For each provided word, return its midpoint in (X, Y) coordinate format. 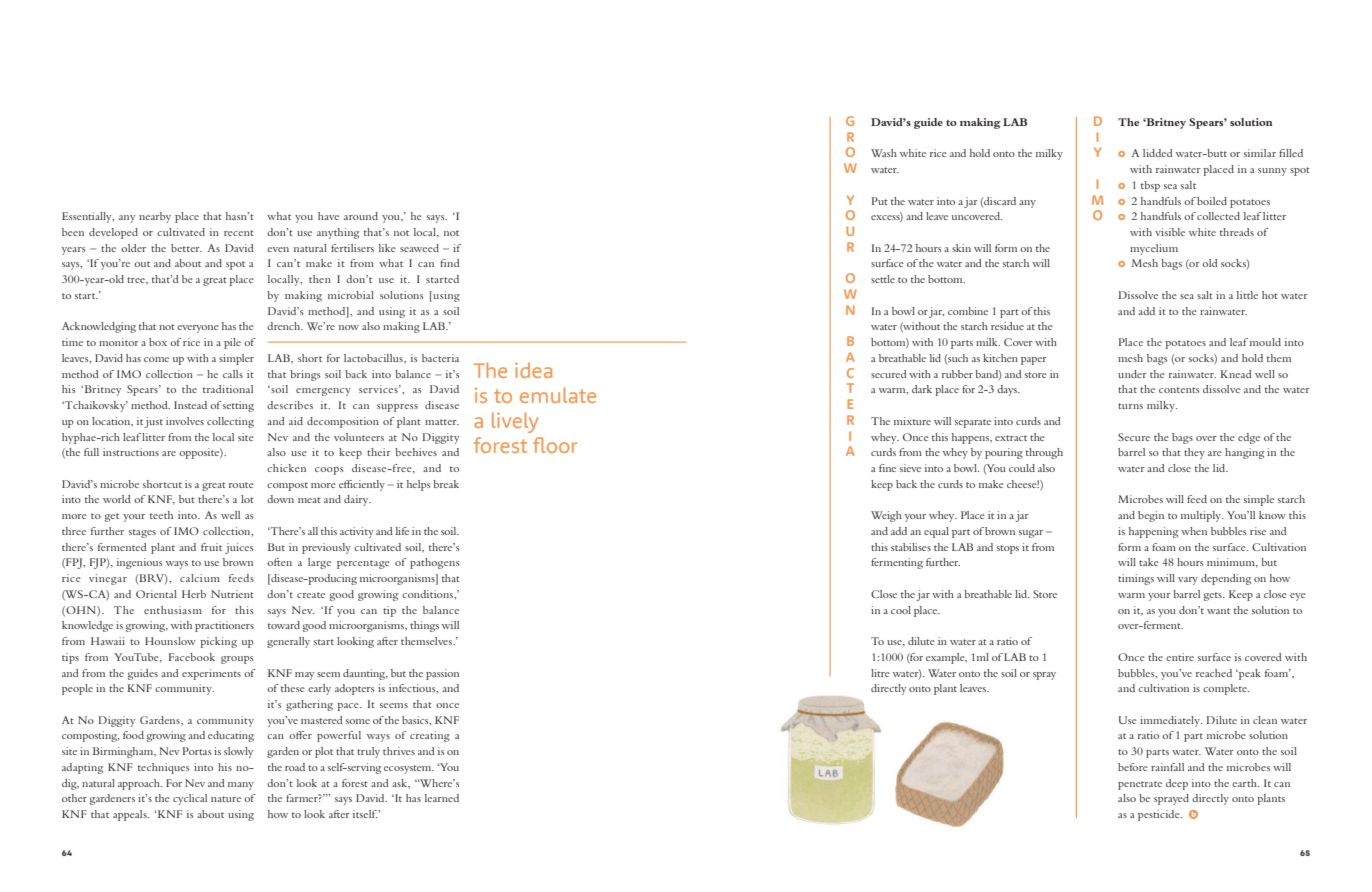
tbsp (1150, 186)
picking (218, 642)
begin (1151, 516)
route (241, 485)
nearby (155, 217)
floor (555, 445)
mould (1265, 342)
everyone (198, 329)
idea (533, 370)
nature (226, 799)
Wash (884, 153)
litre (880, 673)
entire (1180, 657)
